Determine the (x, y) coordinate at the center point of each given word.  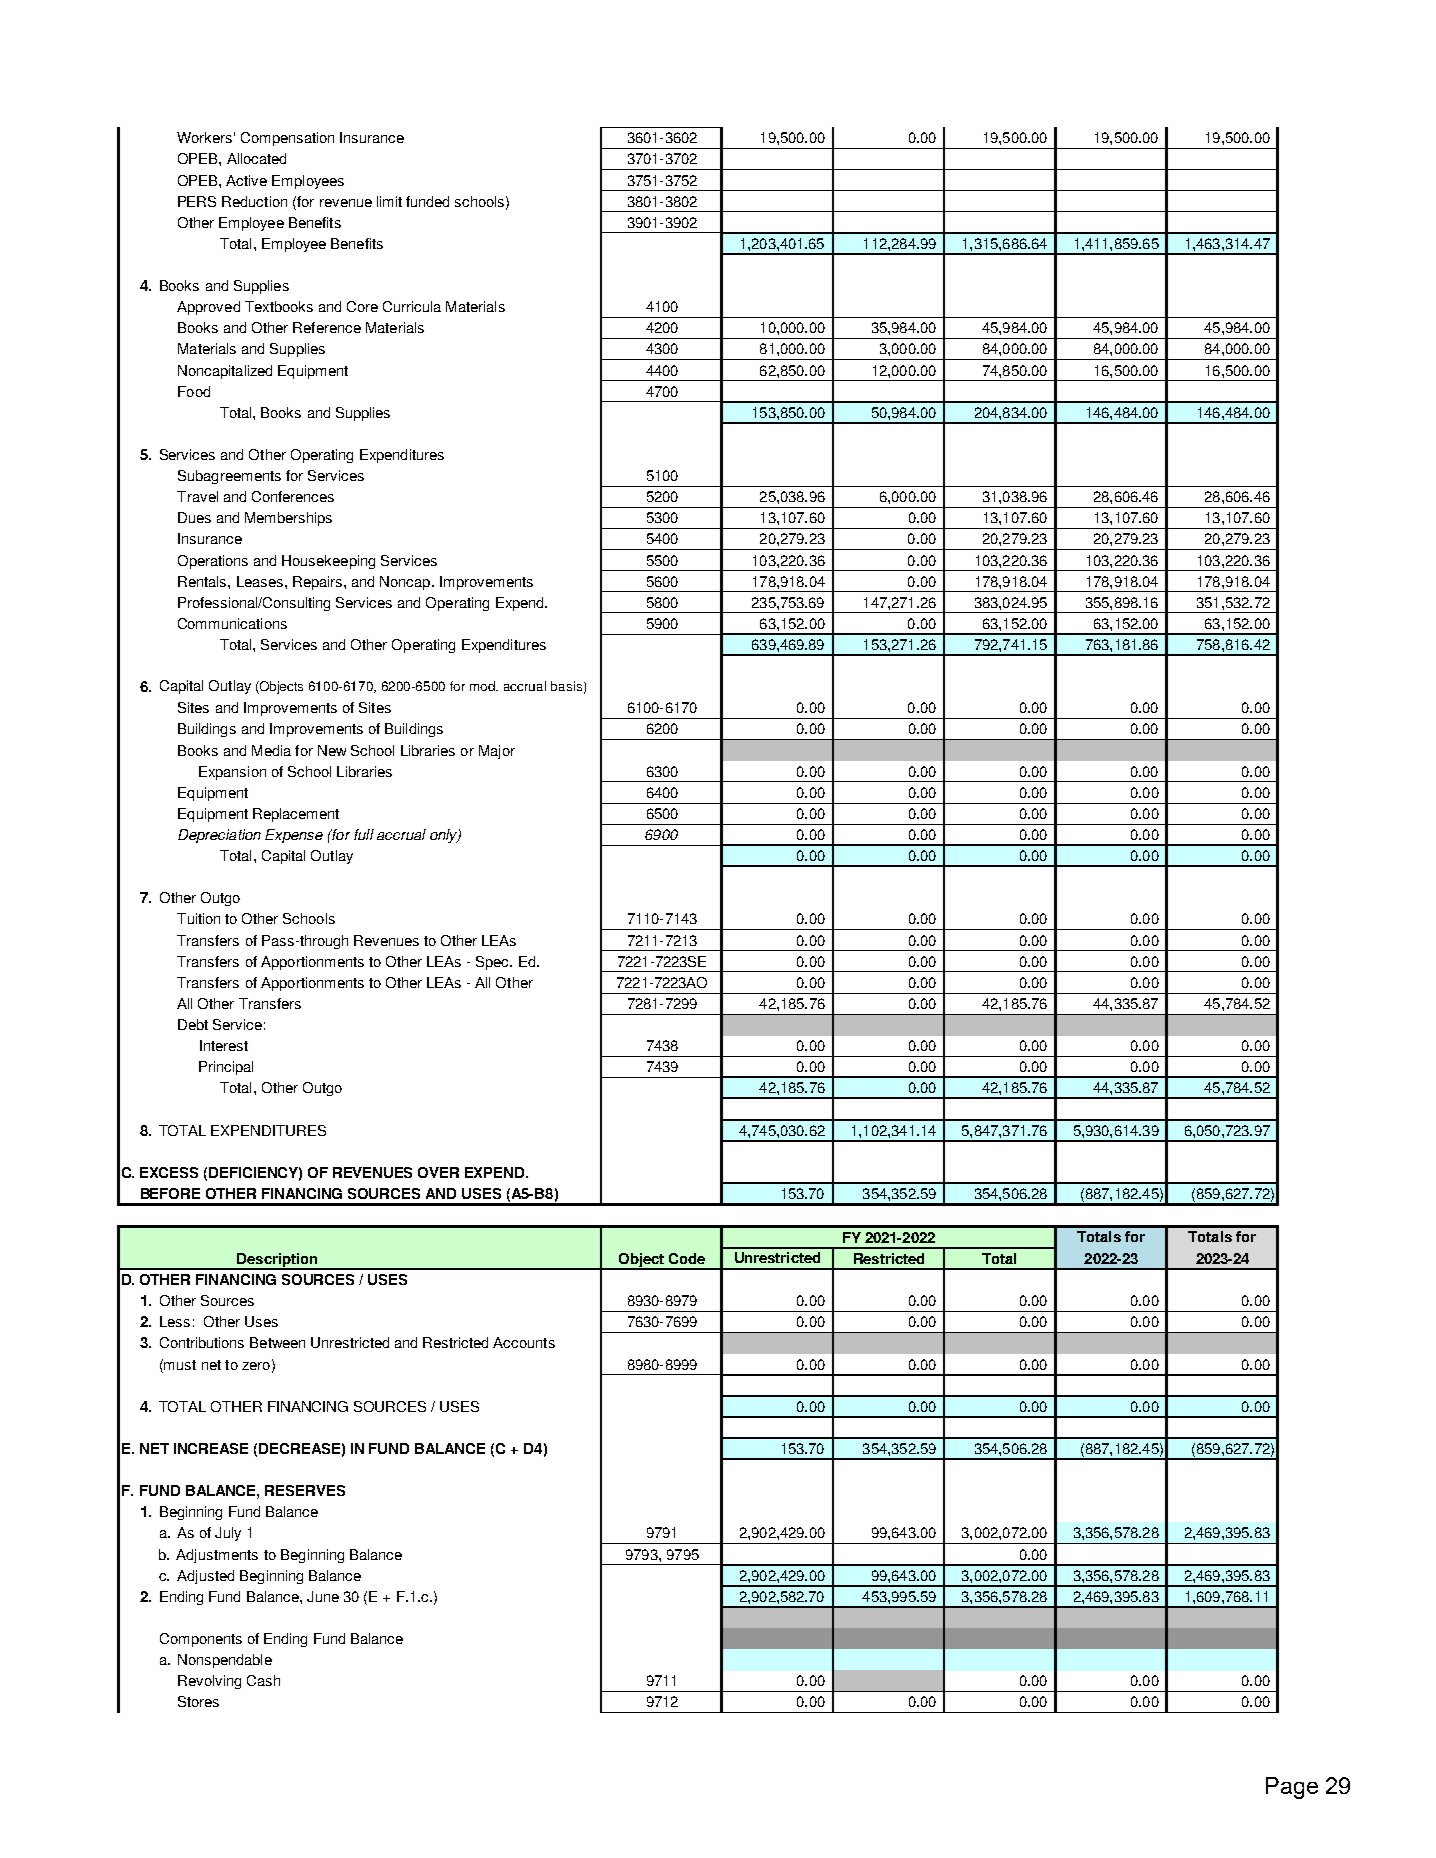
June (323, 1596)
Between (277, 1342)
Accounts (524, 1342)
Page (1292, 1788)
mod (484, 686)
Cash (263, 1680)
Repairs (319, 583)
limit (389, 201)
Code (687, 1258)
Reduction (254, 201)
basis (566, 686)
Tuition (198, 918)
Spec (493, 963)
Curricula (412, 306)
